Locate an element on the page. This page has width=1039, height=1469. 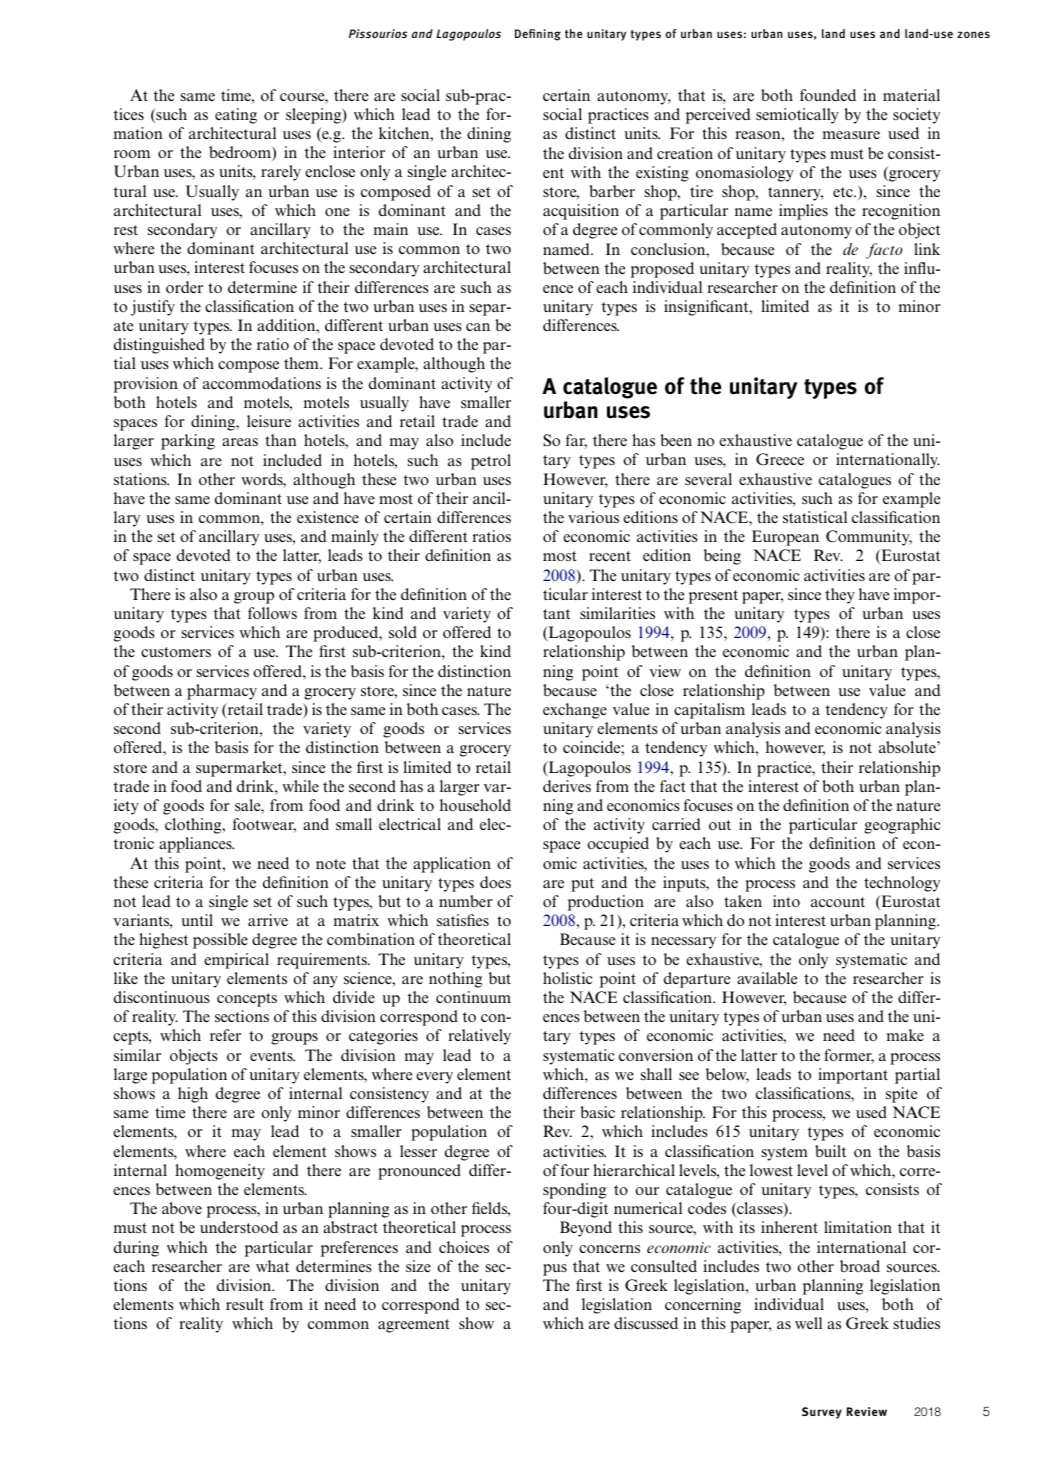
account is located at coordinates (838, 902).
